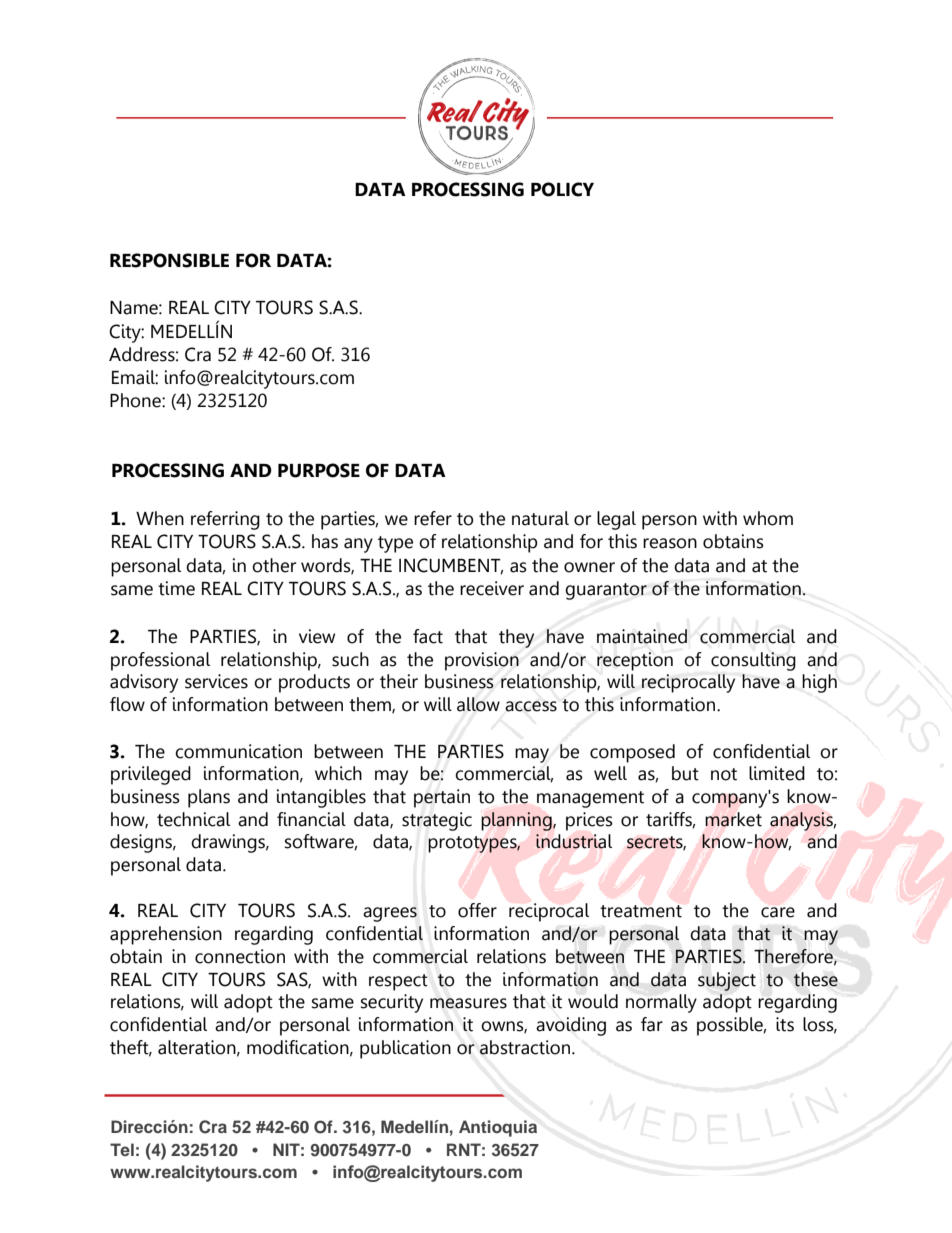  I want to click on care, so click(778, 912).
